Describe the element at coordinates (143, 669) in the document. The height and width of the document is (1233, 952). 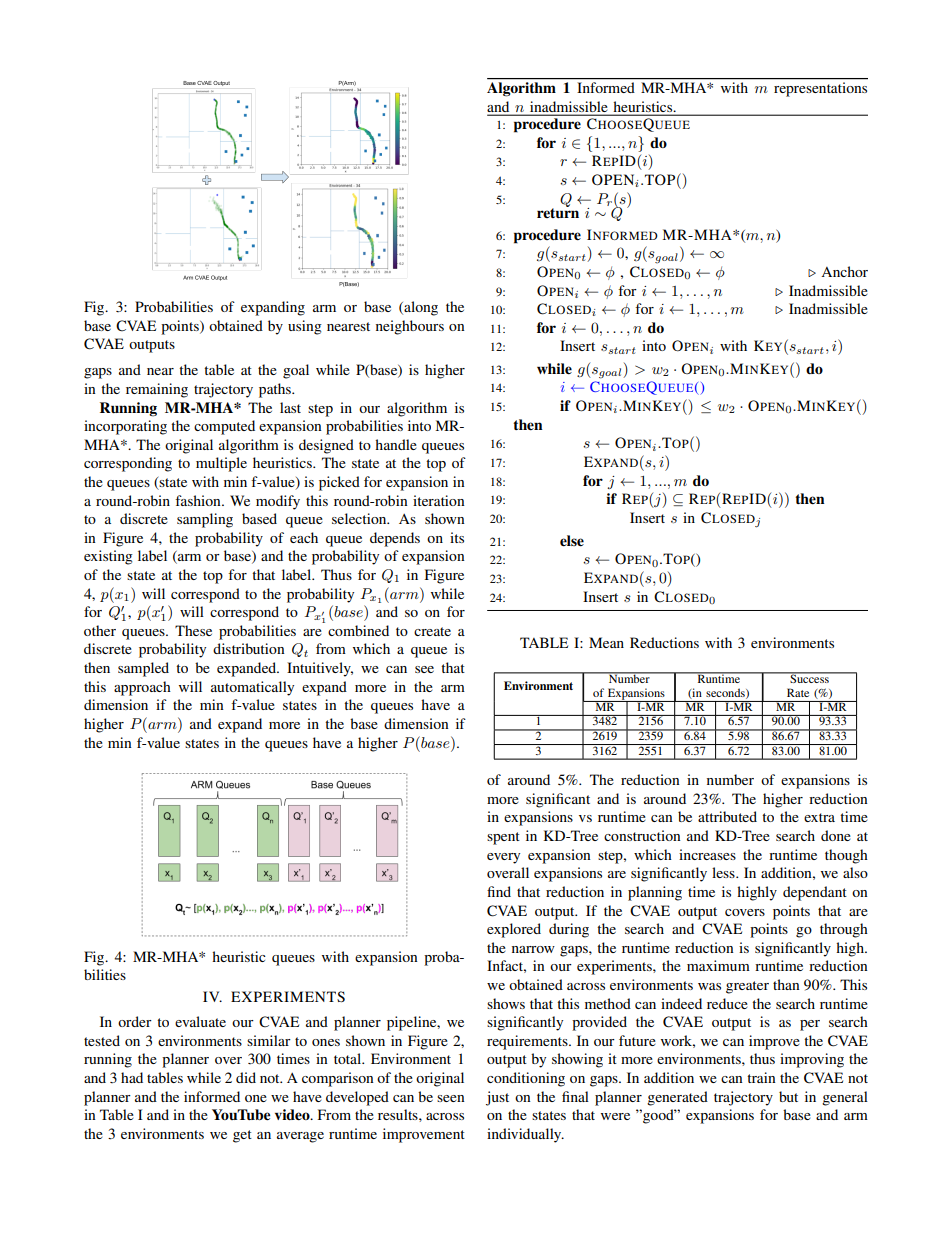
I see `sampled` at that location.
